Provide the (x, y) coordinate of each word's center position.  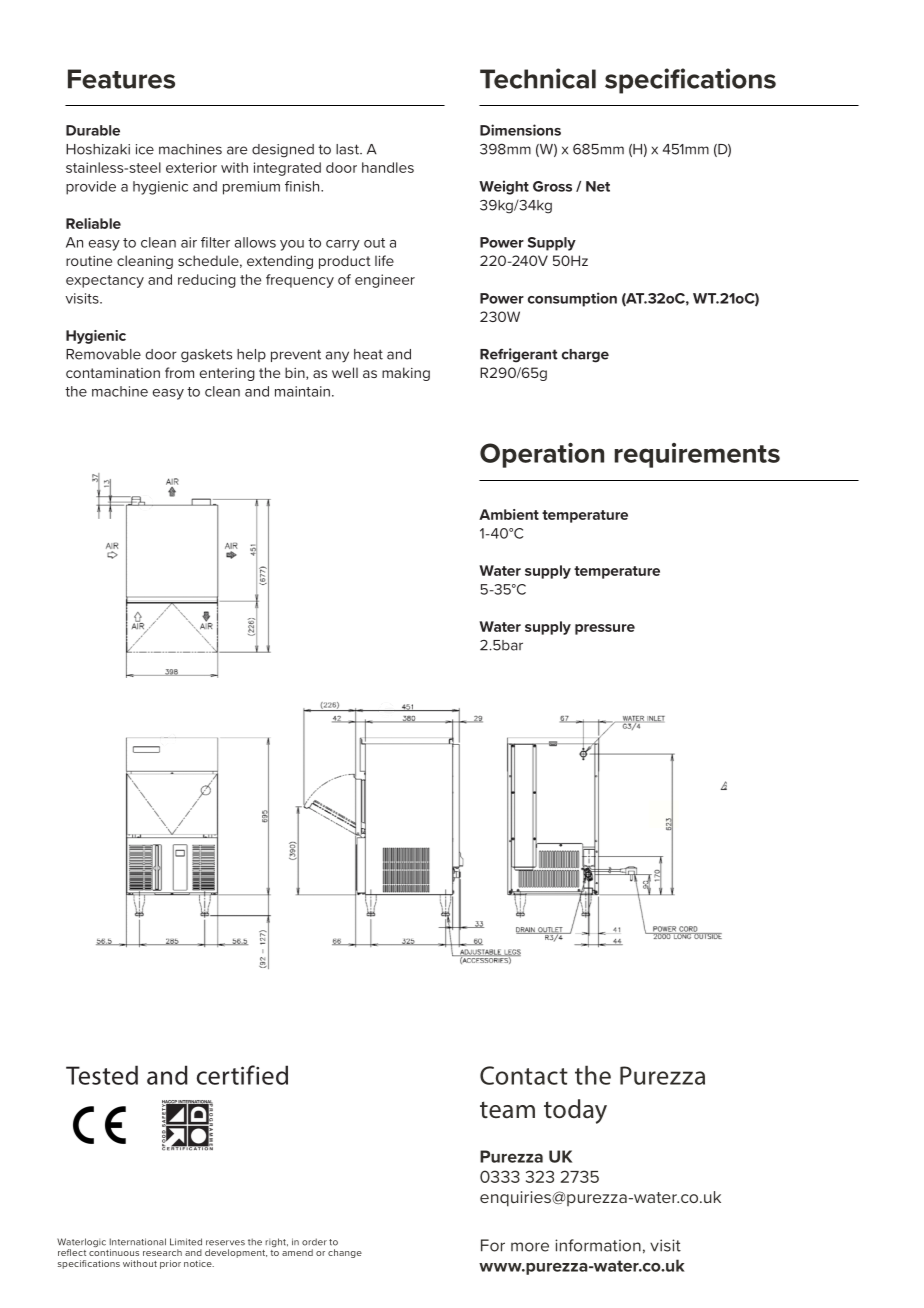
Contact (524, 1075)
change (345, 1253)
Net (598, 186)
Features (121, 79)
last (348, 149)
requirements (697, 455)
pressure (605, 629)
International (138, 1242)
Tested (102, 1075)
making (406, 374)
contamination (113, 373)
